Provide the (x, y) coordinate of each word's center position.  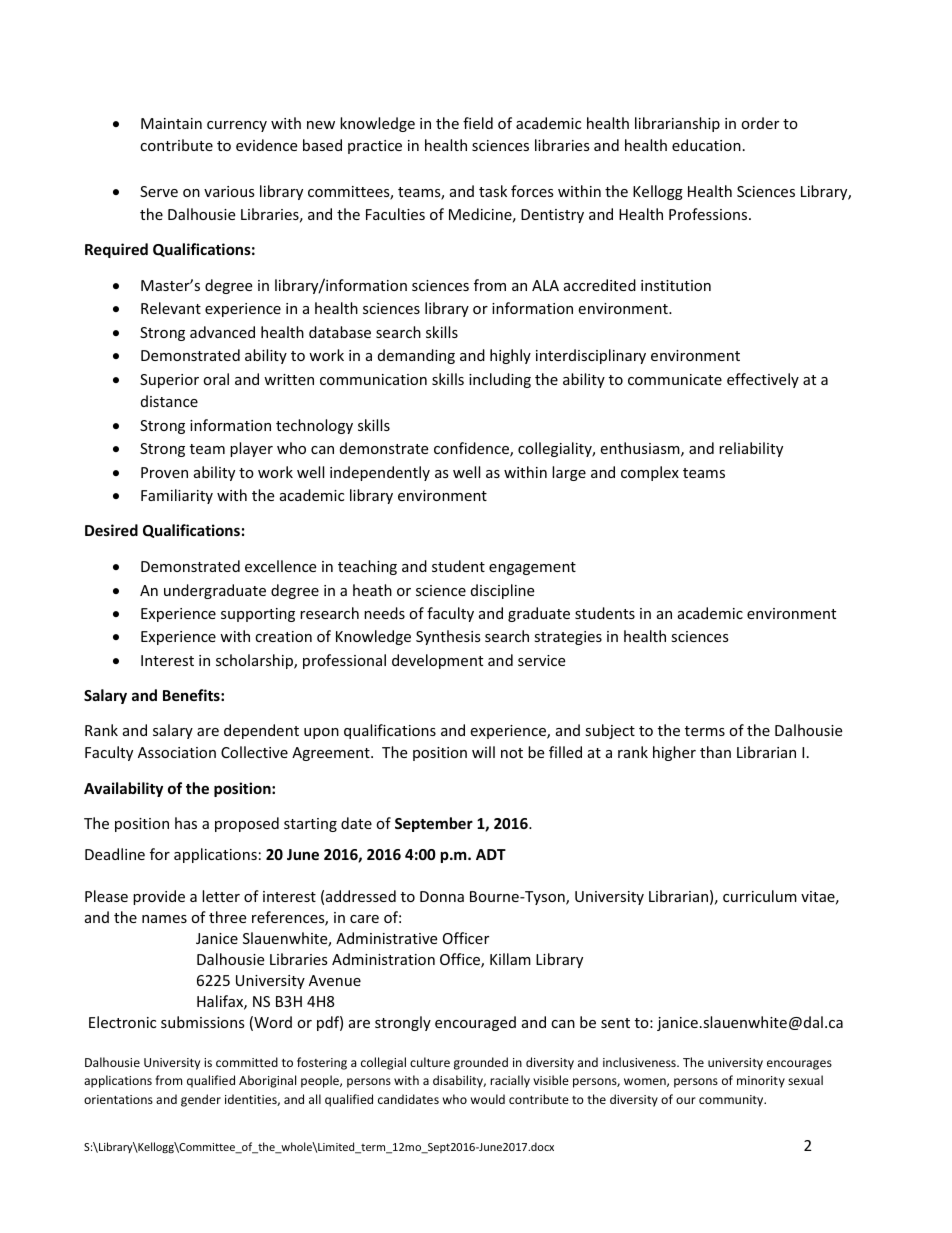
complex (650, 473)
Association (177, 752)
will (483, 752)
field (478, 123)
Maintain (171, 123)
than (715, 752)
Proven (164, 472)
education (706, 145)
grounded (481, 1063)
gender (201, 1100)
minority (761, 1082)
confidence (472, 449)
